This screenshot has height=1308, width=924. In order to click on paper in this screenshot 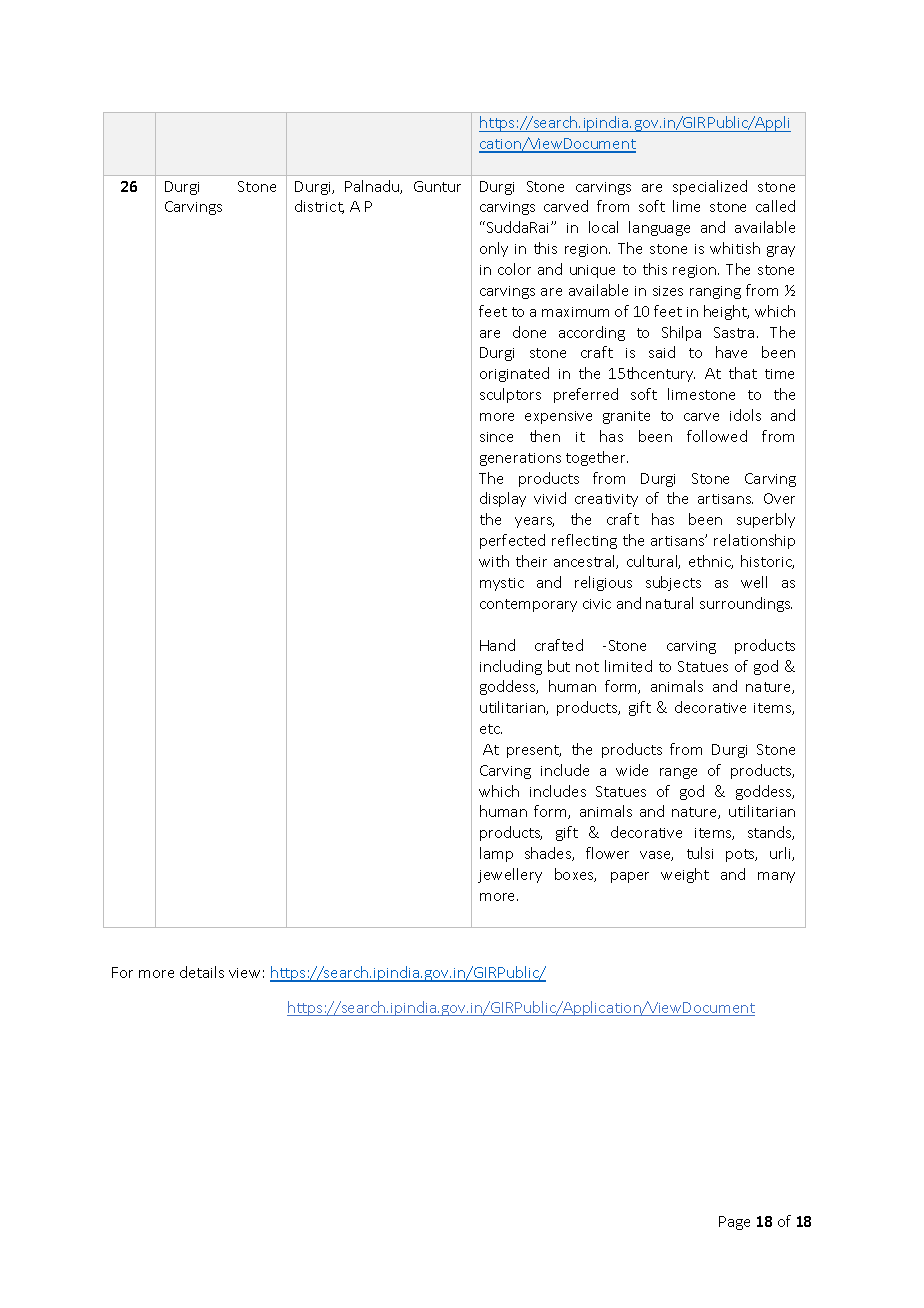, I will do `click(630, 877)`.
